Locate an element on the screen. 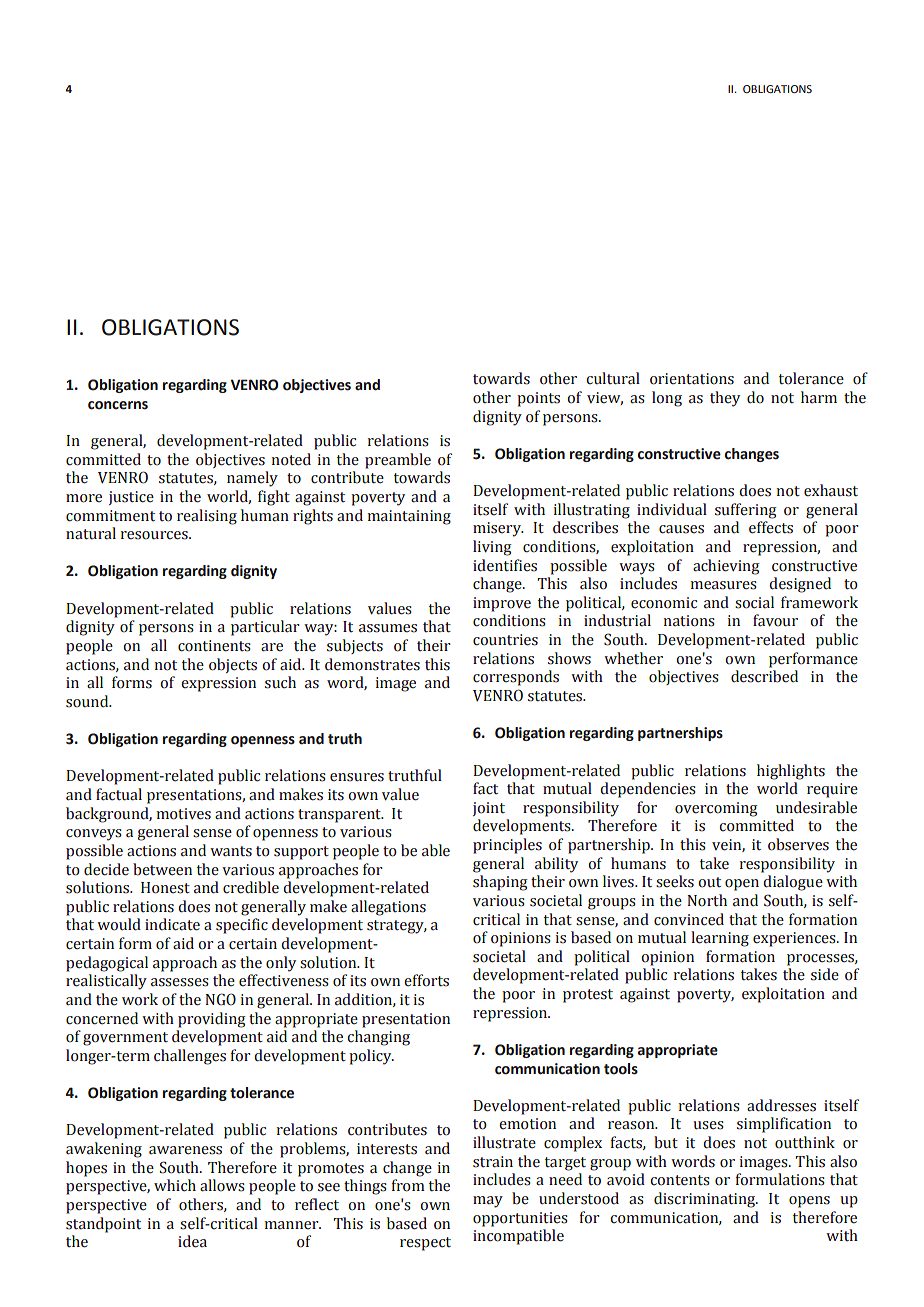  highlights is located at coordinates (791, 772).
